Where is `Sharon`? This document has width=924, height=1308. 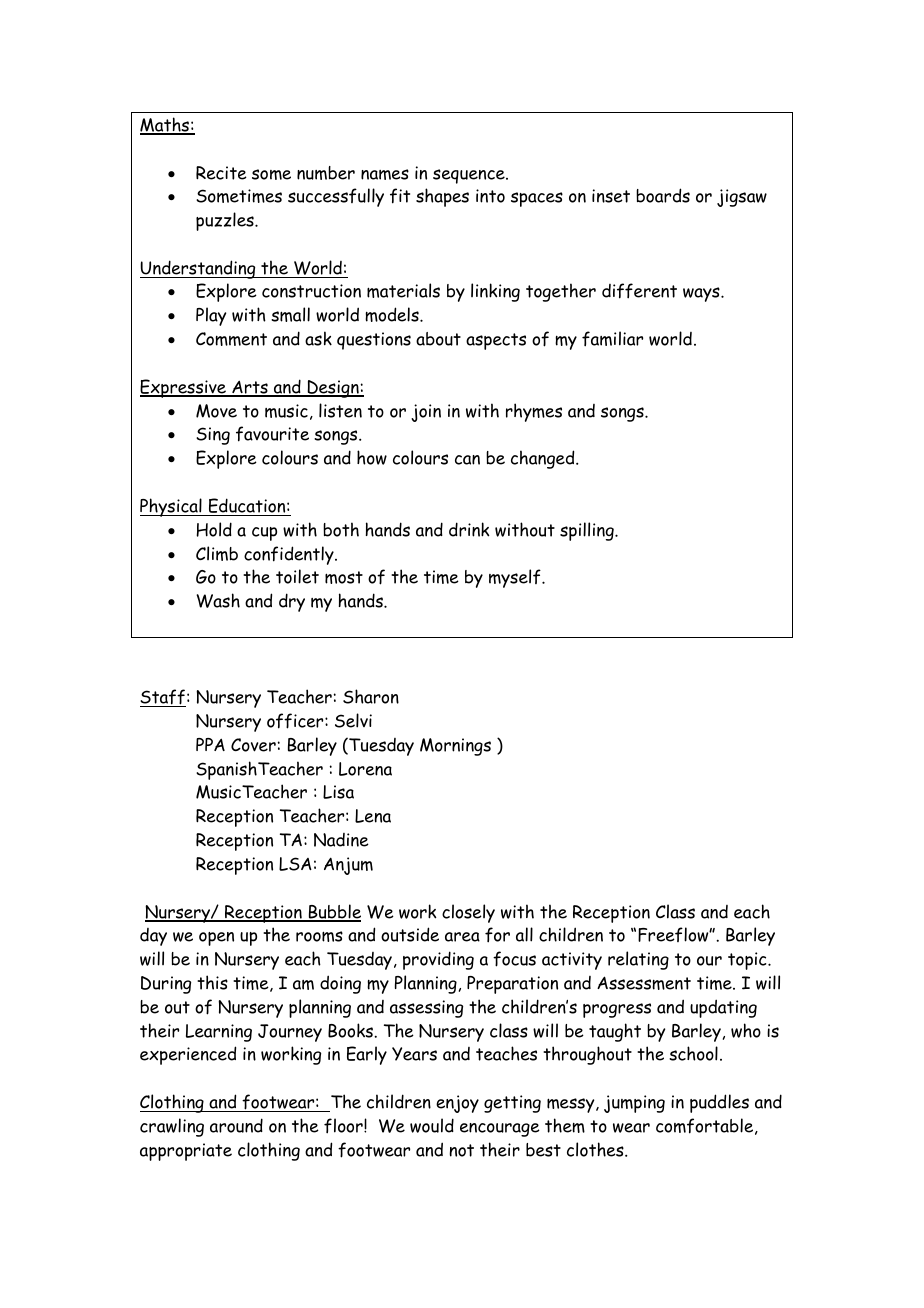 Sharon is located at coordinates (371, 696).
